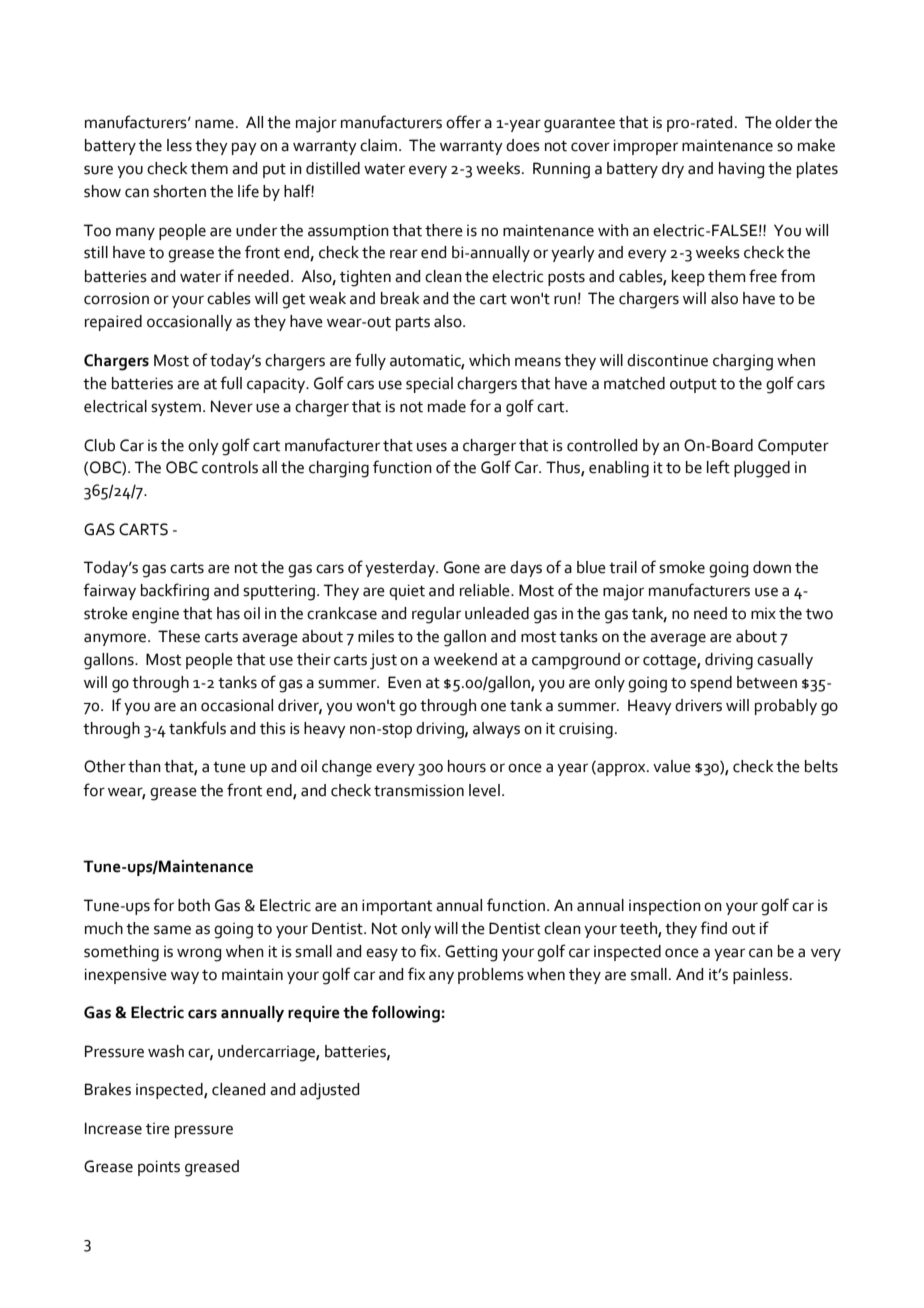 The image size is (924, 1308). What do you see at coordinates (713, 928) in the screenshot?
I see `find` at bounding box center [713, 928].
